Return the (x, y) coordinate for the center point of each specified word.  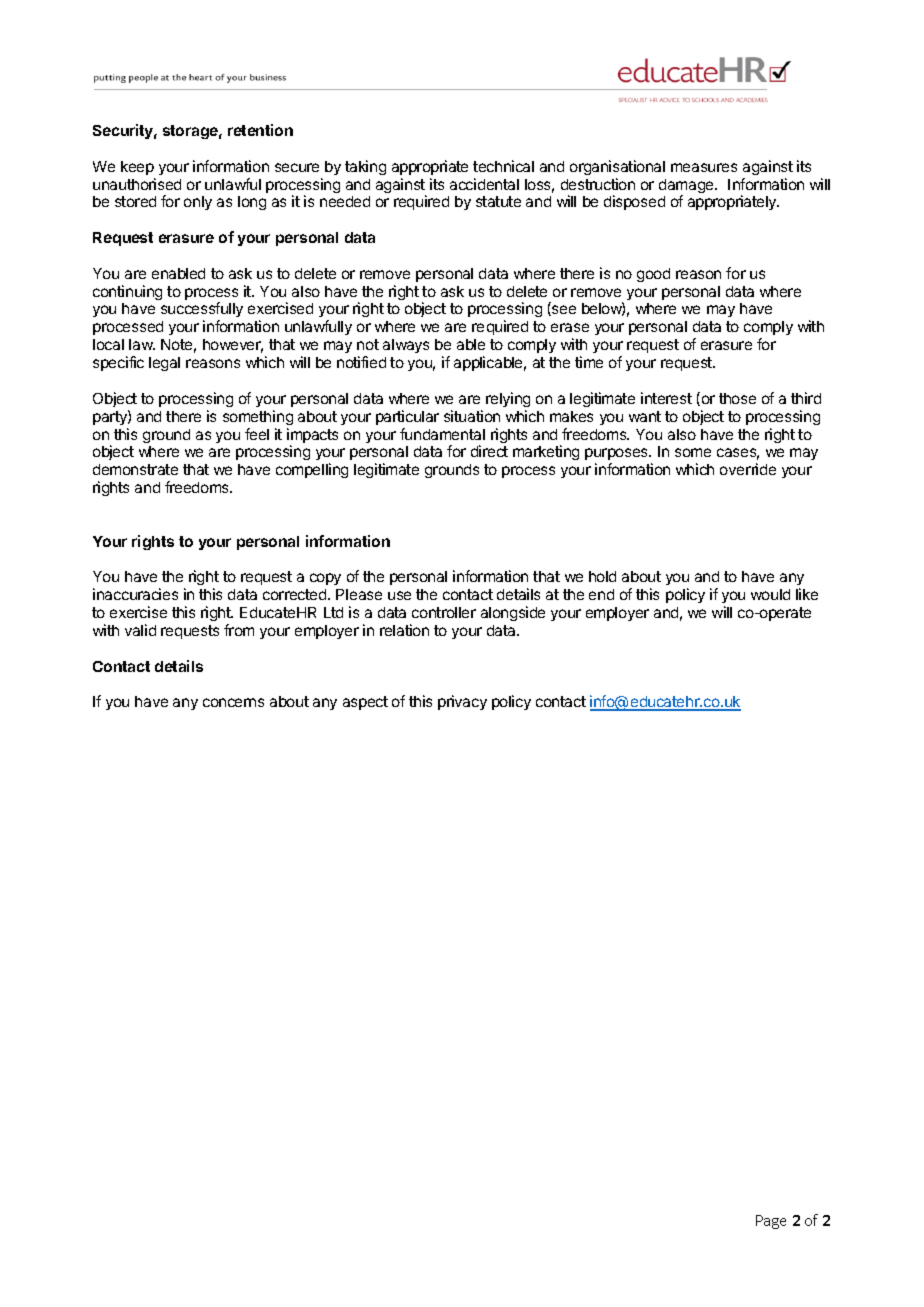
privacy (462, 702)
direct (489, 451)
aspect (365, 703)
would (770, 594)
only (198, 203)
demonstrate (135, 469)
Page (771, 1222)
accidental (484, 184)
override (748, 469)
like (807, 594)
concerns (233, 702)
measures (704, 167)
